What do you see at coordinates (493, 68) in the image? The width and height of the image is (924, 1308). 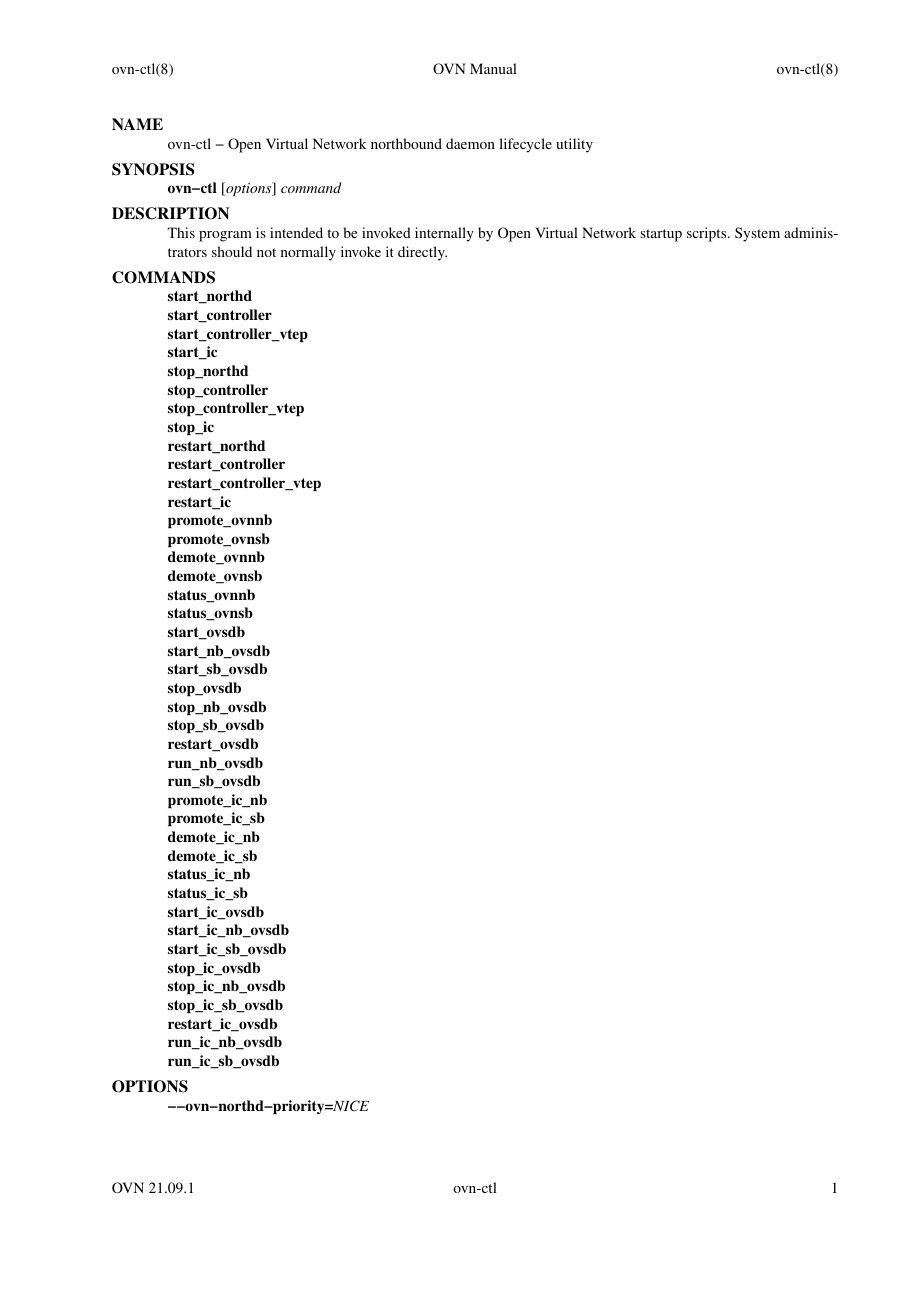 I see `Manual` at bounding box center [493, 68].
